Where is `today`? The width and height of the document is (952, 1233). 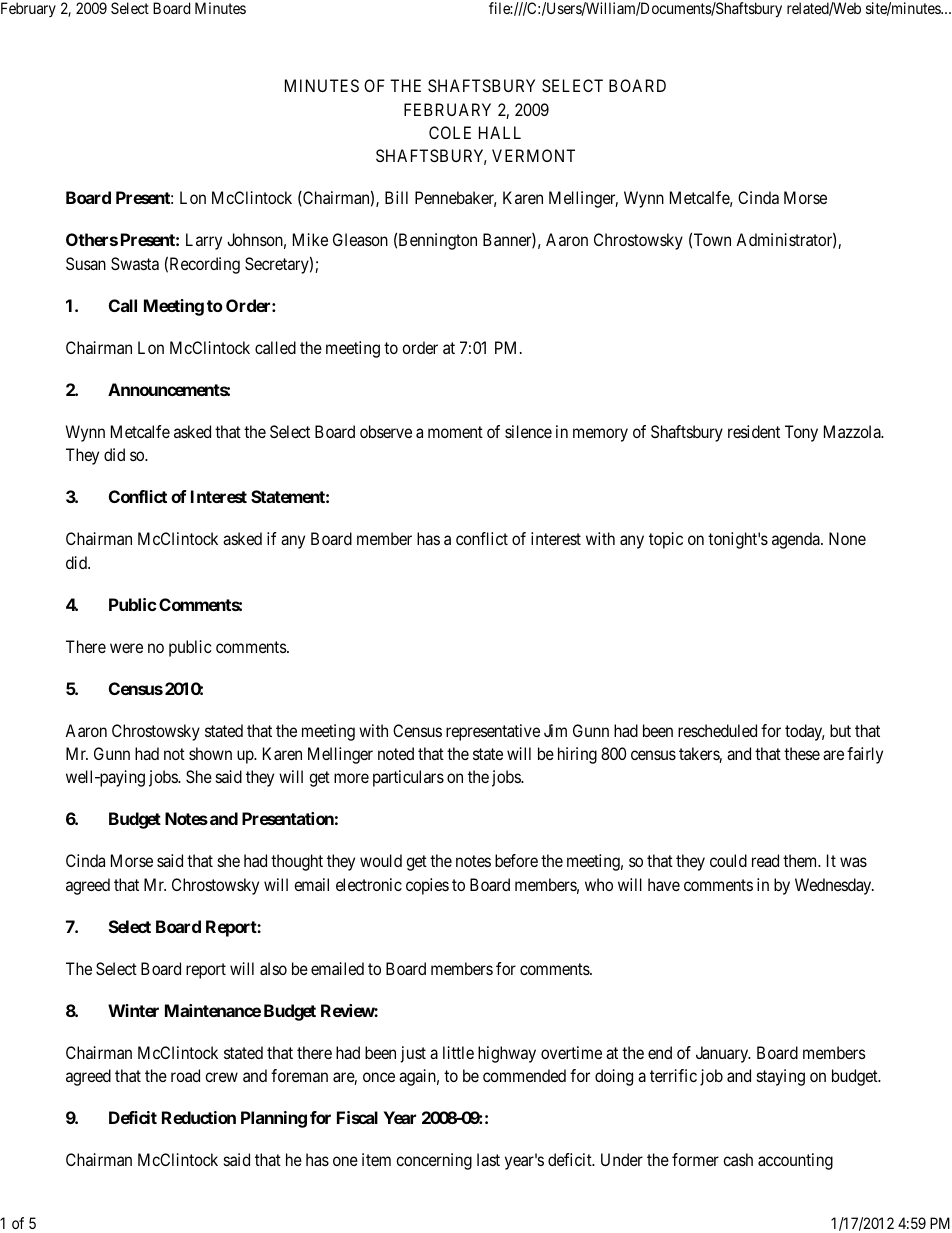 today is located at coordinates (805, 732).
